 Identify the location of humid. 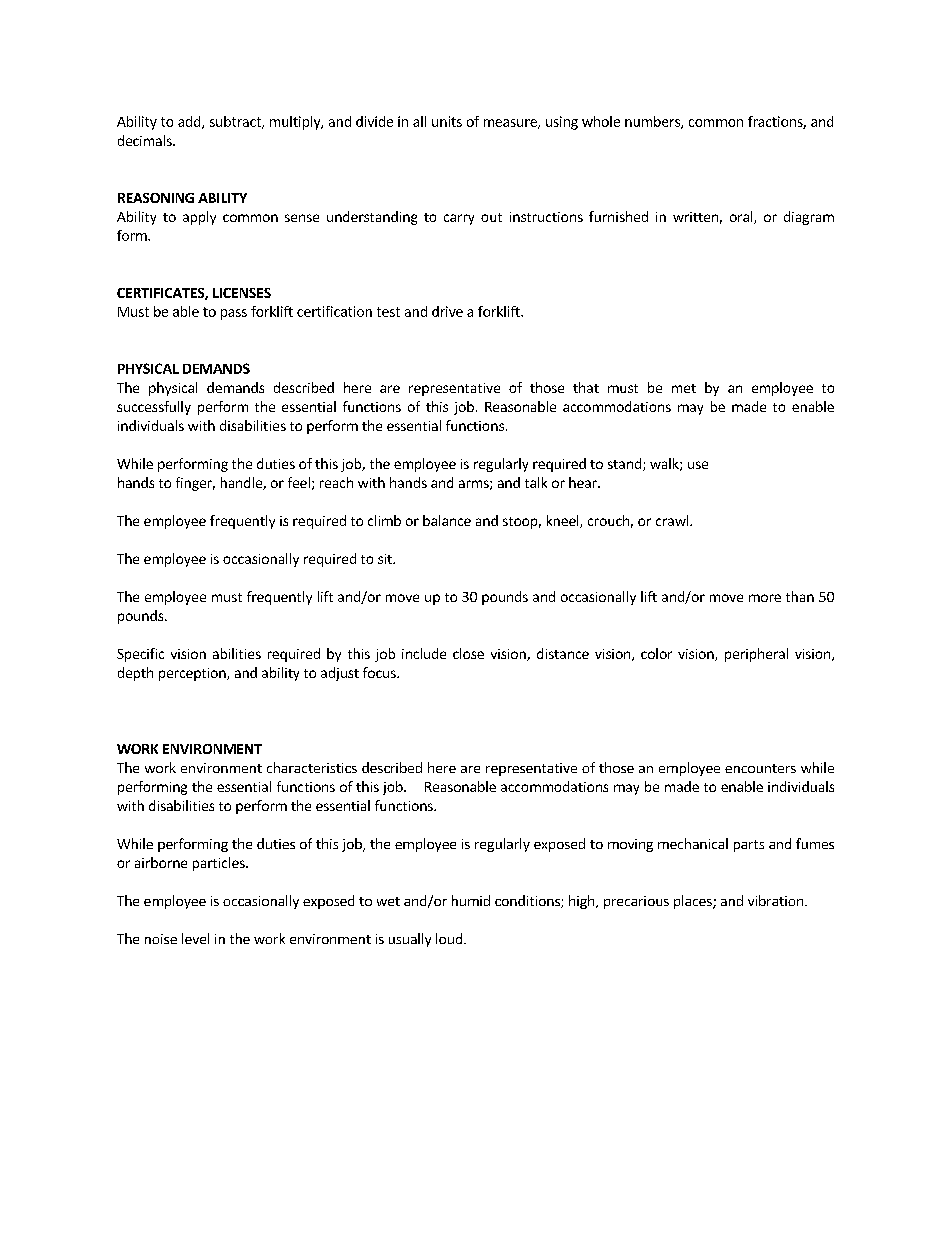
(471, 900).
